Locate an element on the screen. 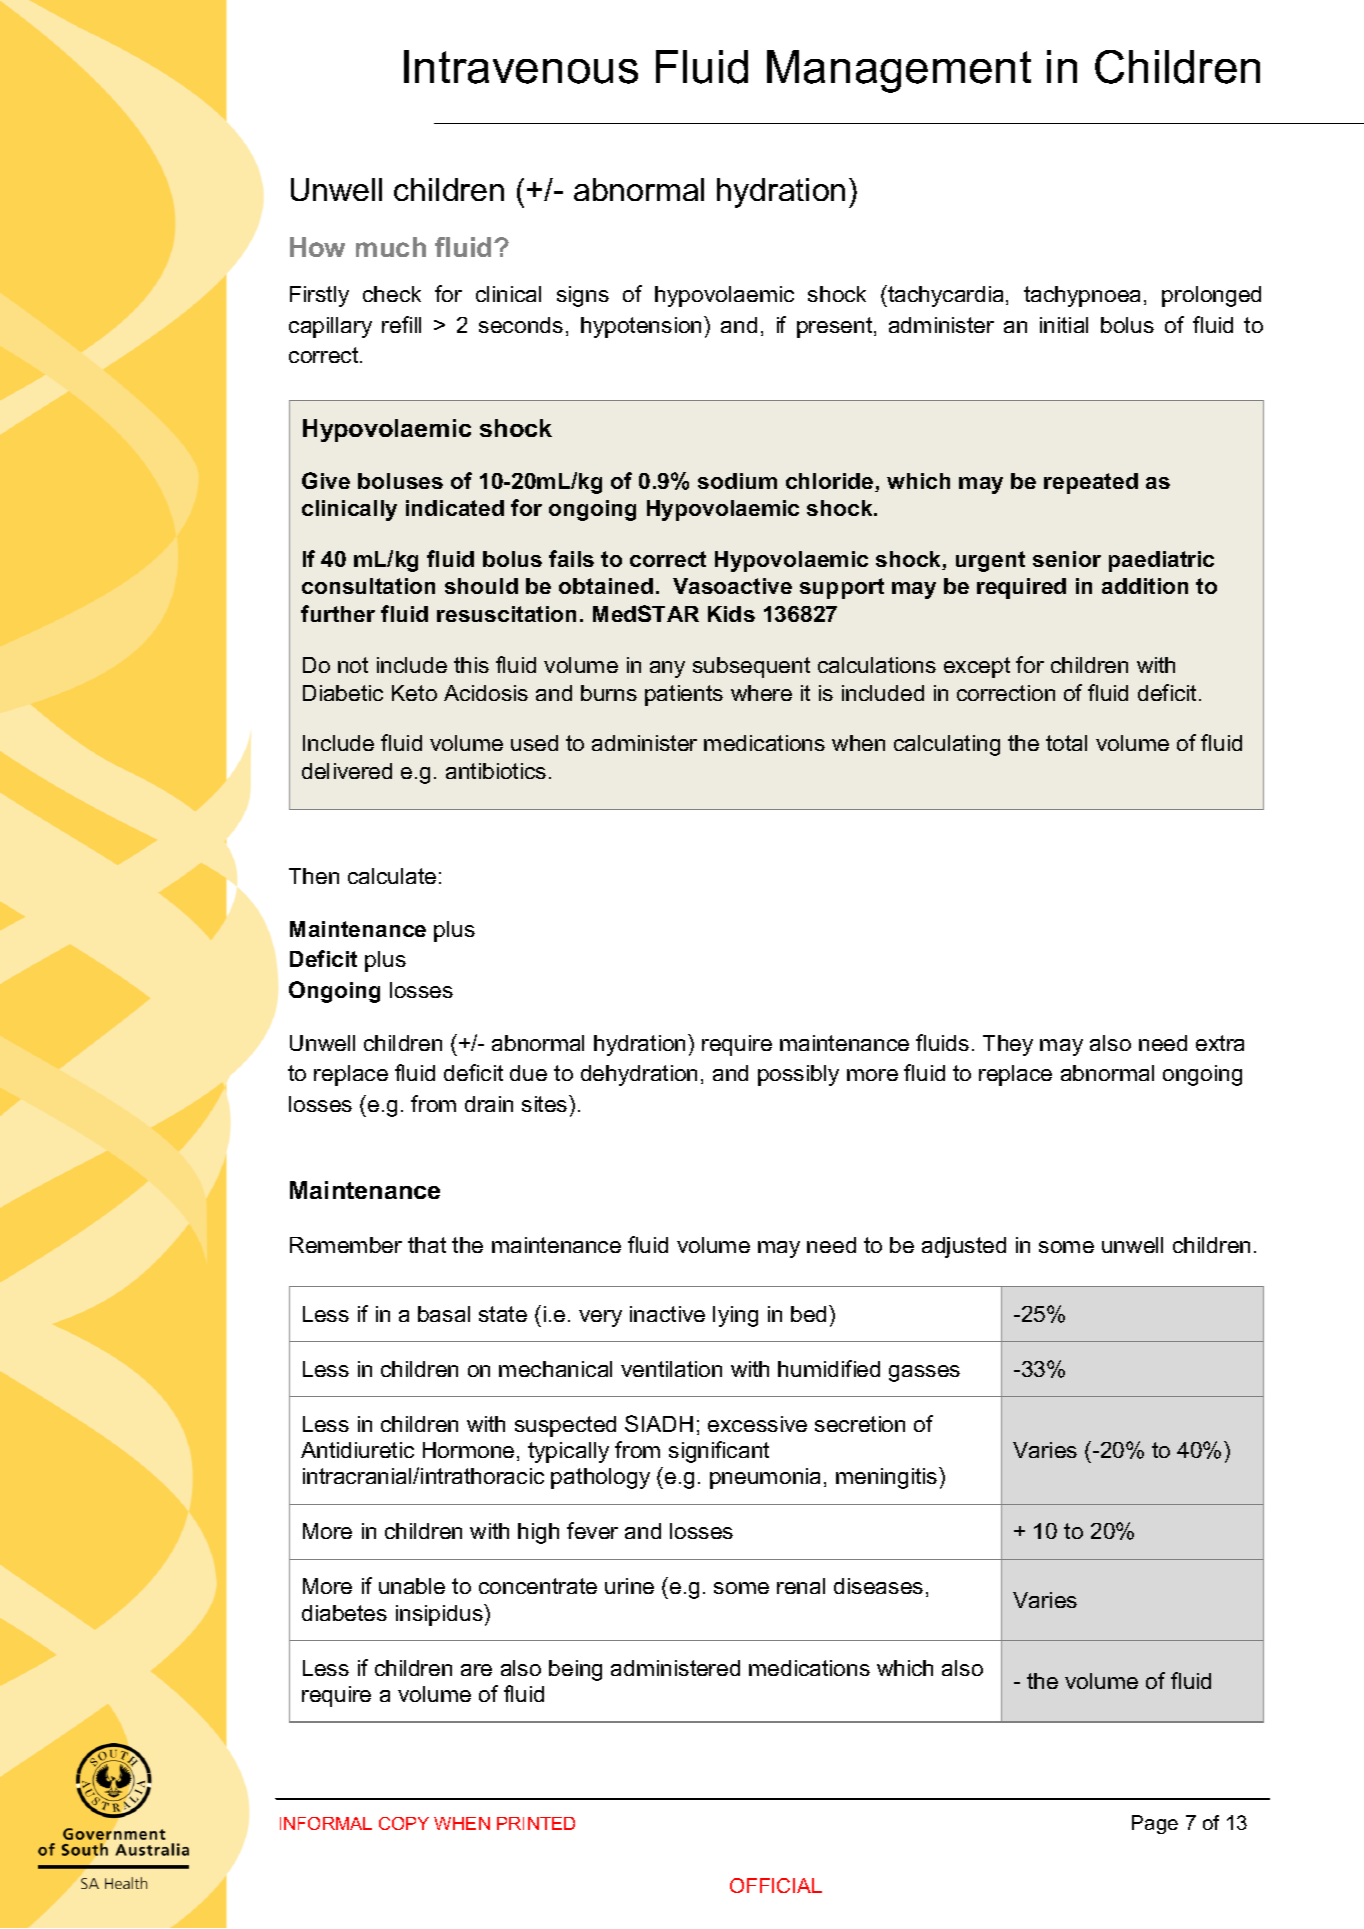 This screenshot has width=1364, height=1929. calculate is located at coordinates (392, 876).
